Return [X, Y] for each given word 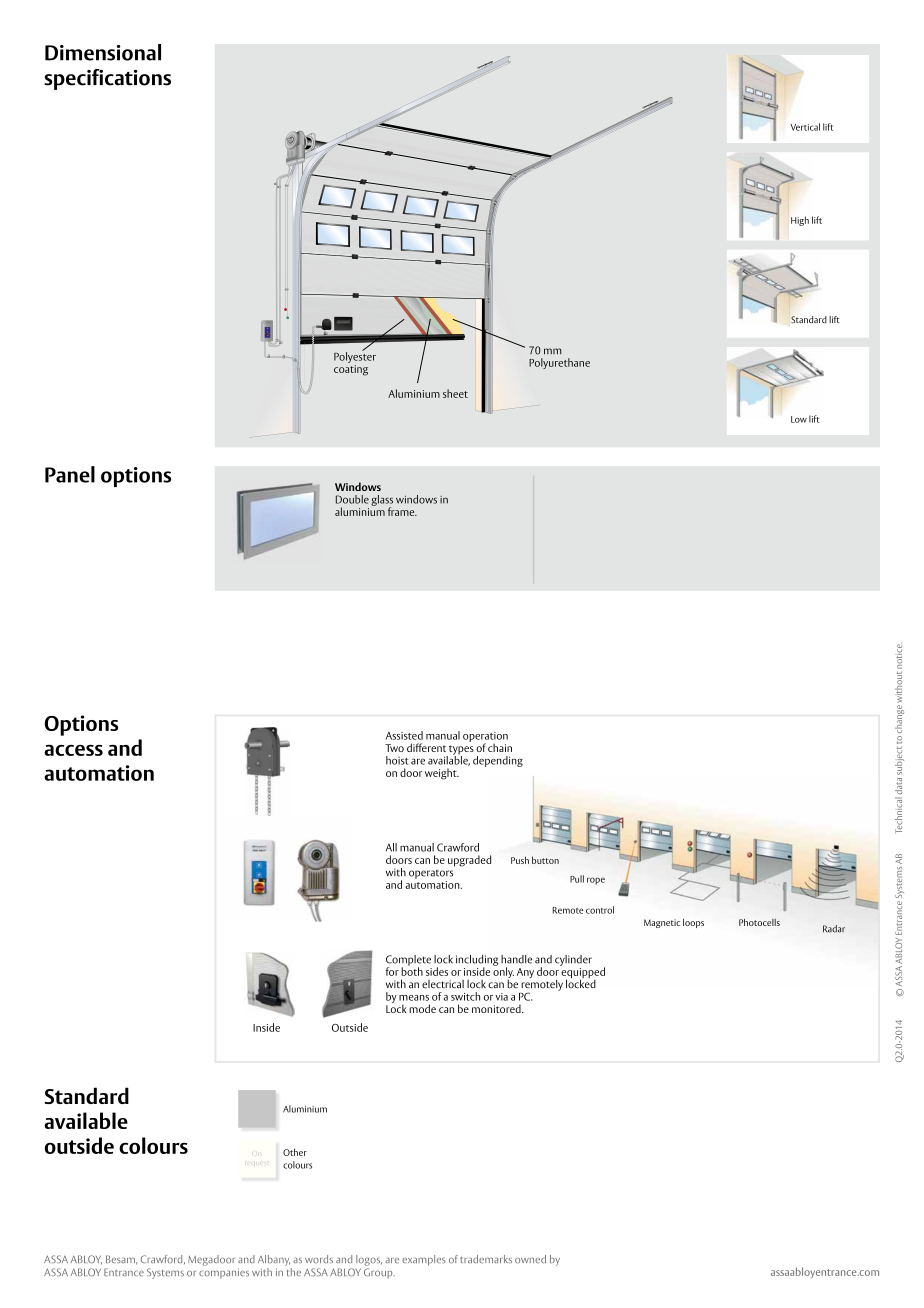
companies [224, 1274]
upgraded [469, 861]
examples [424, 1260]
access [73, 750]
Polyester [355, 356]
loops [693, 923]
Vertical [805, 127]
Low [799, 419]
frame [402, 511]
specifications [107, 79]
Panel [70, 474]
